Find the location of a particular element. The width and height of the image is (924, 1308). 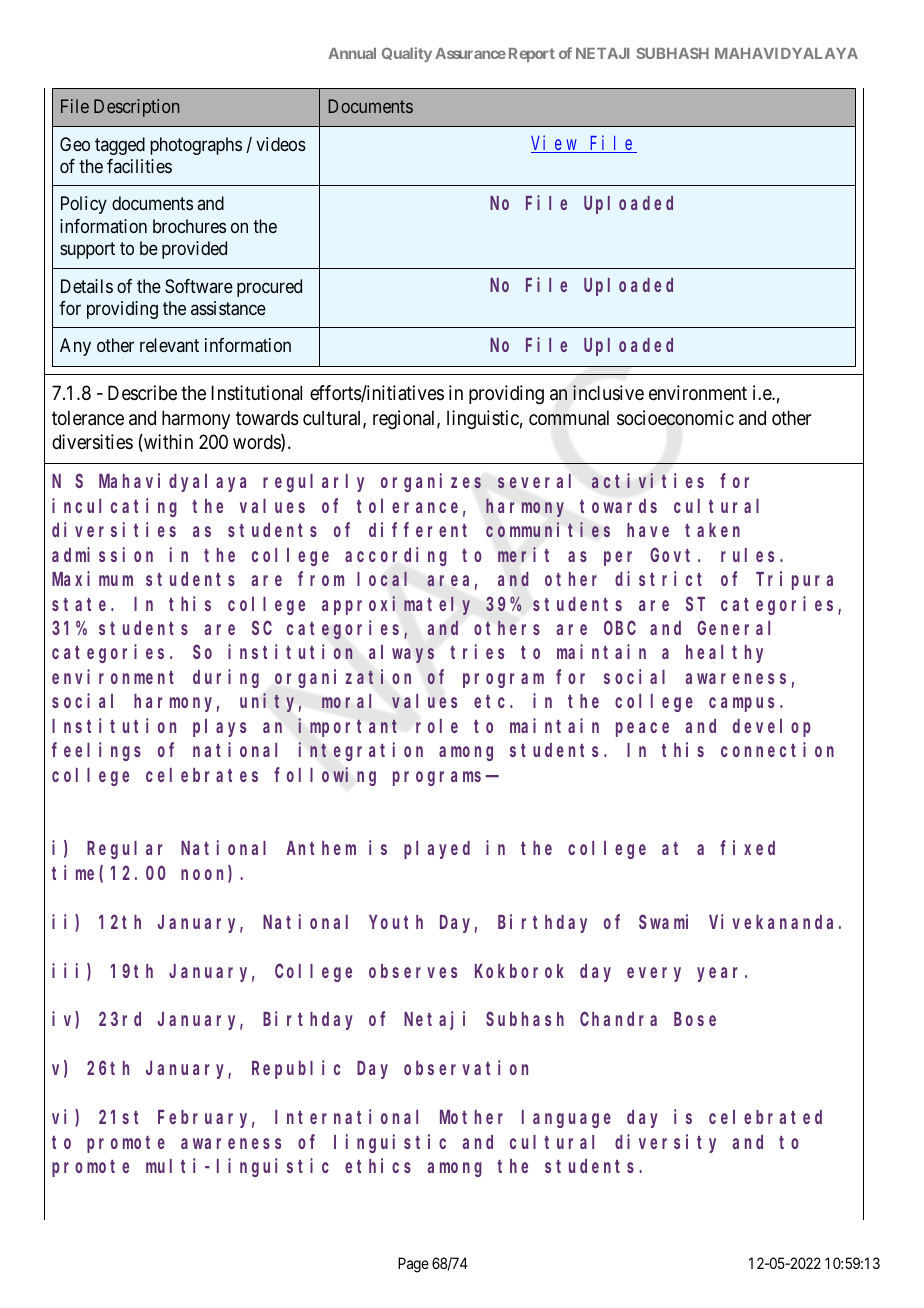

procured is located at coordinates (269, 288).
